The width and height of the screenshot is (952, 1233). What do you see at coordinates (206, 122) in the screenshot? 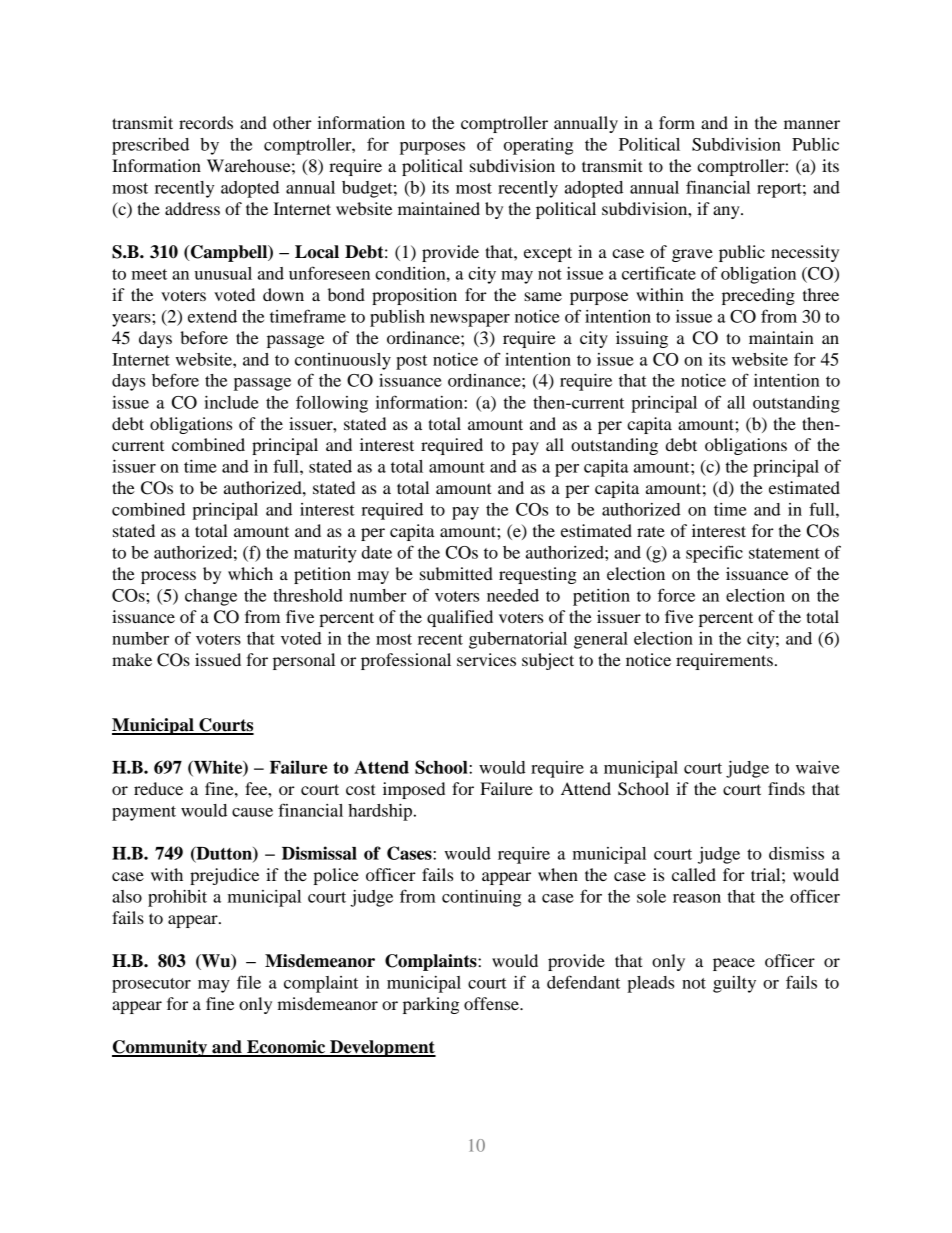
I see `records` at bounding box center [206, 122].
